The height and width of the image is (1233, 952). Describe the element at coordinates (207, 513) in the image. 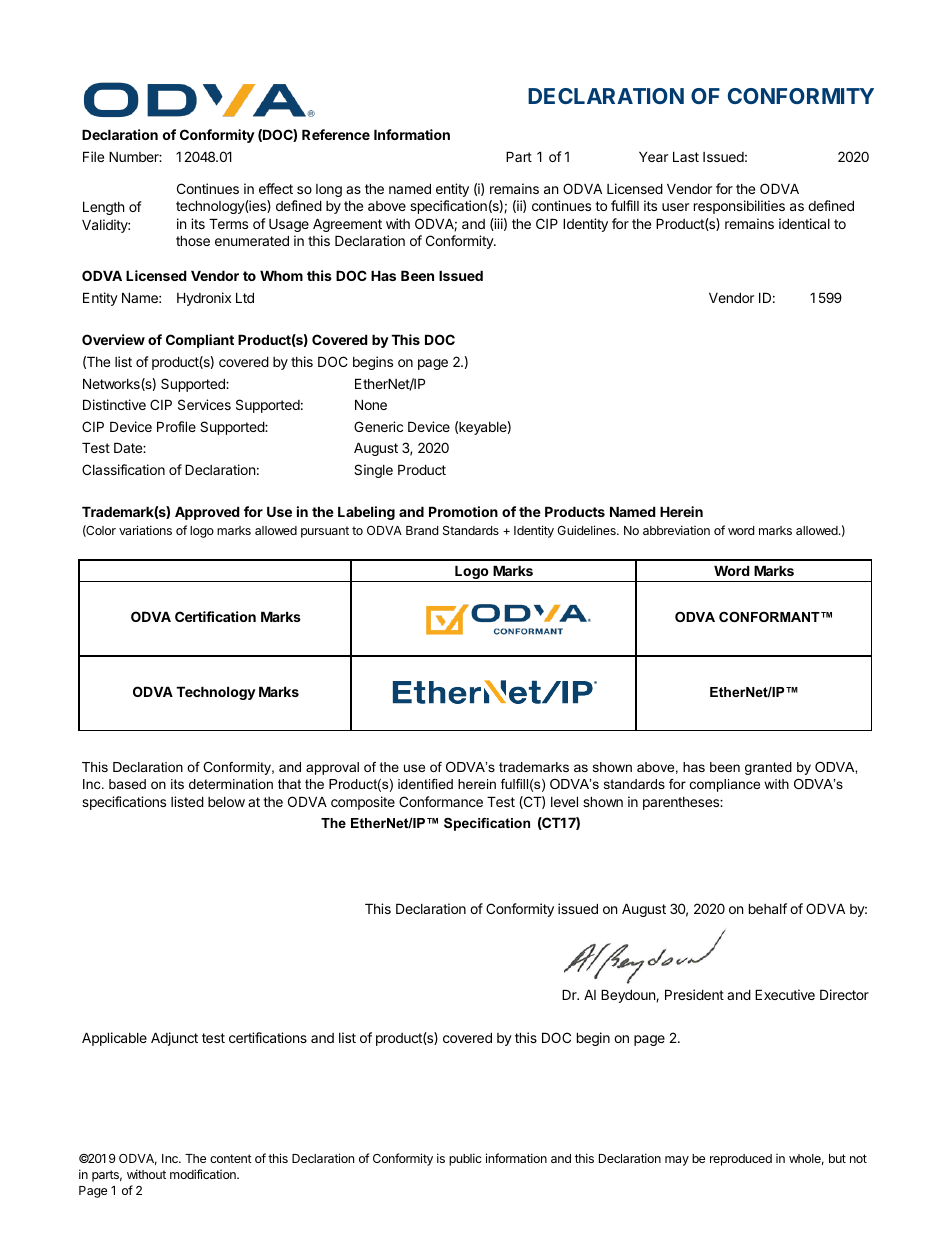

I see `Approved` at that location.
